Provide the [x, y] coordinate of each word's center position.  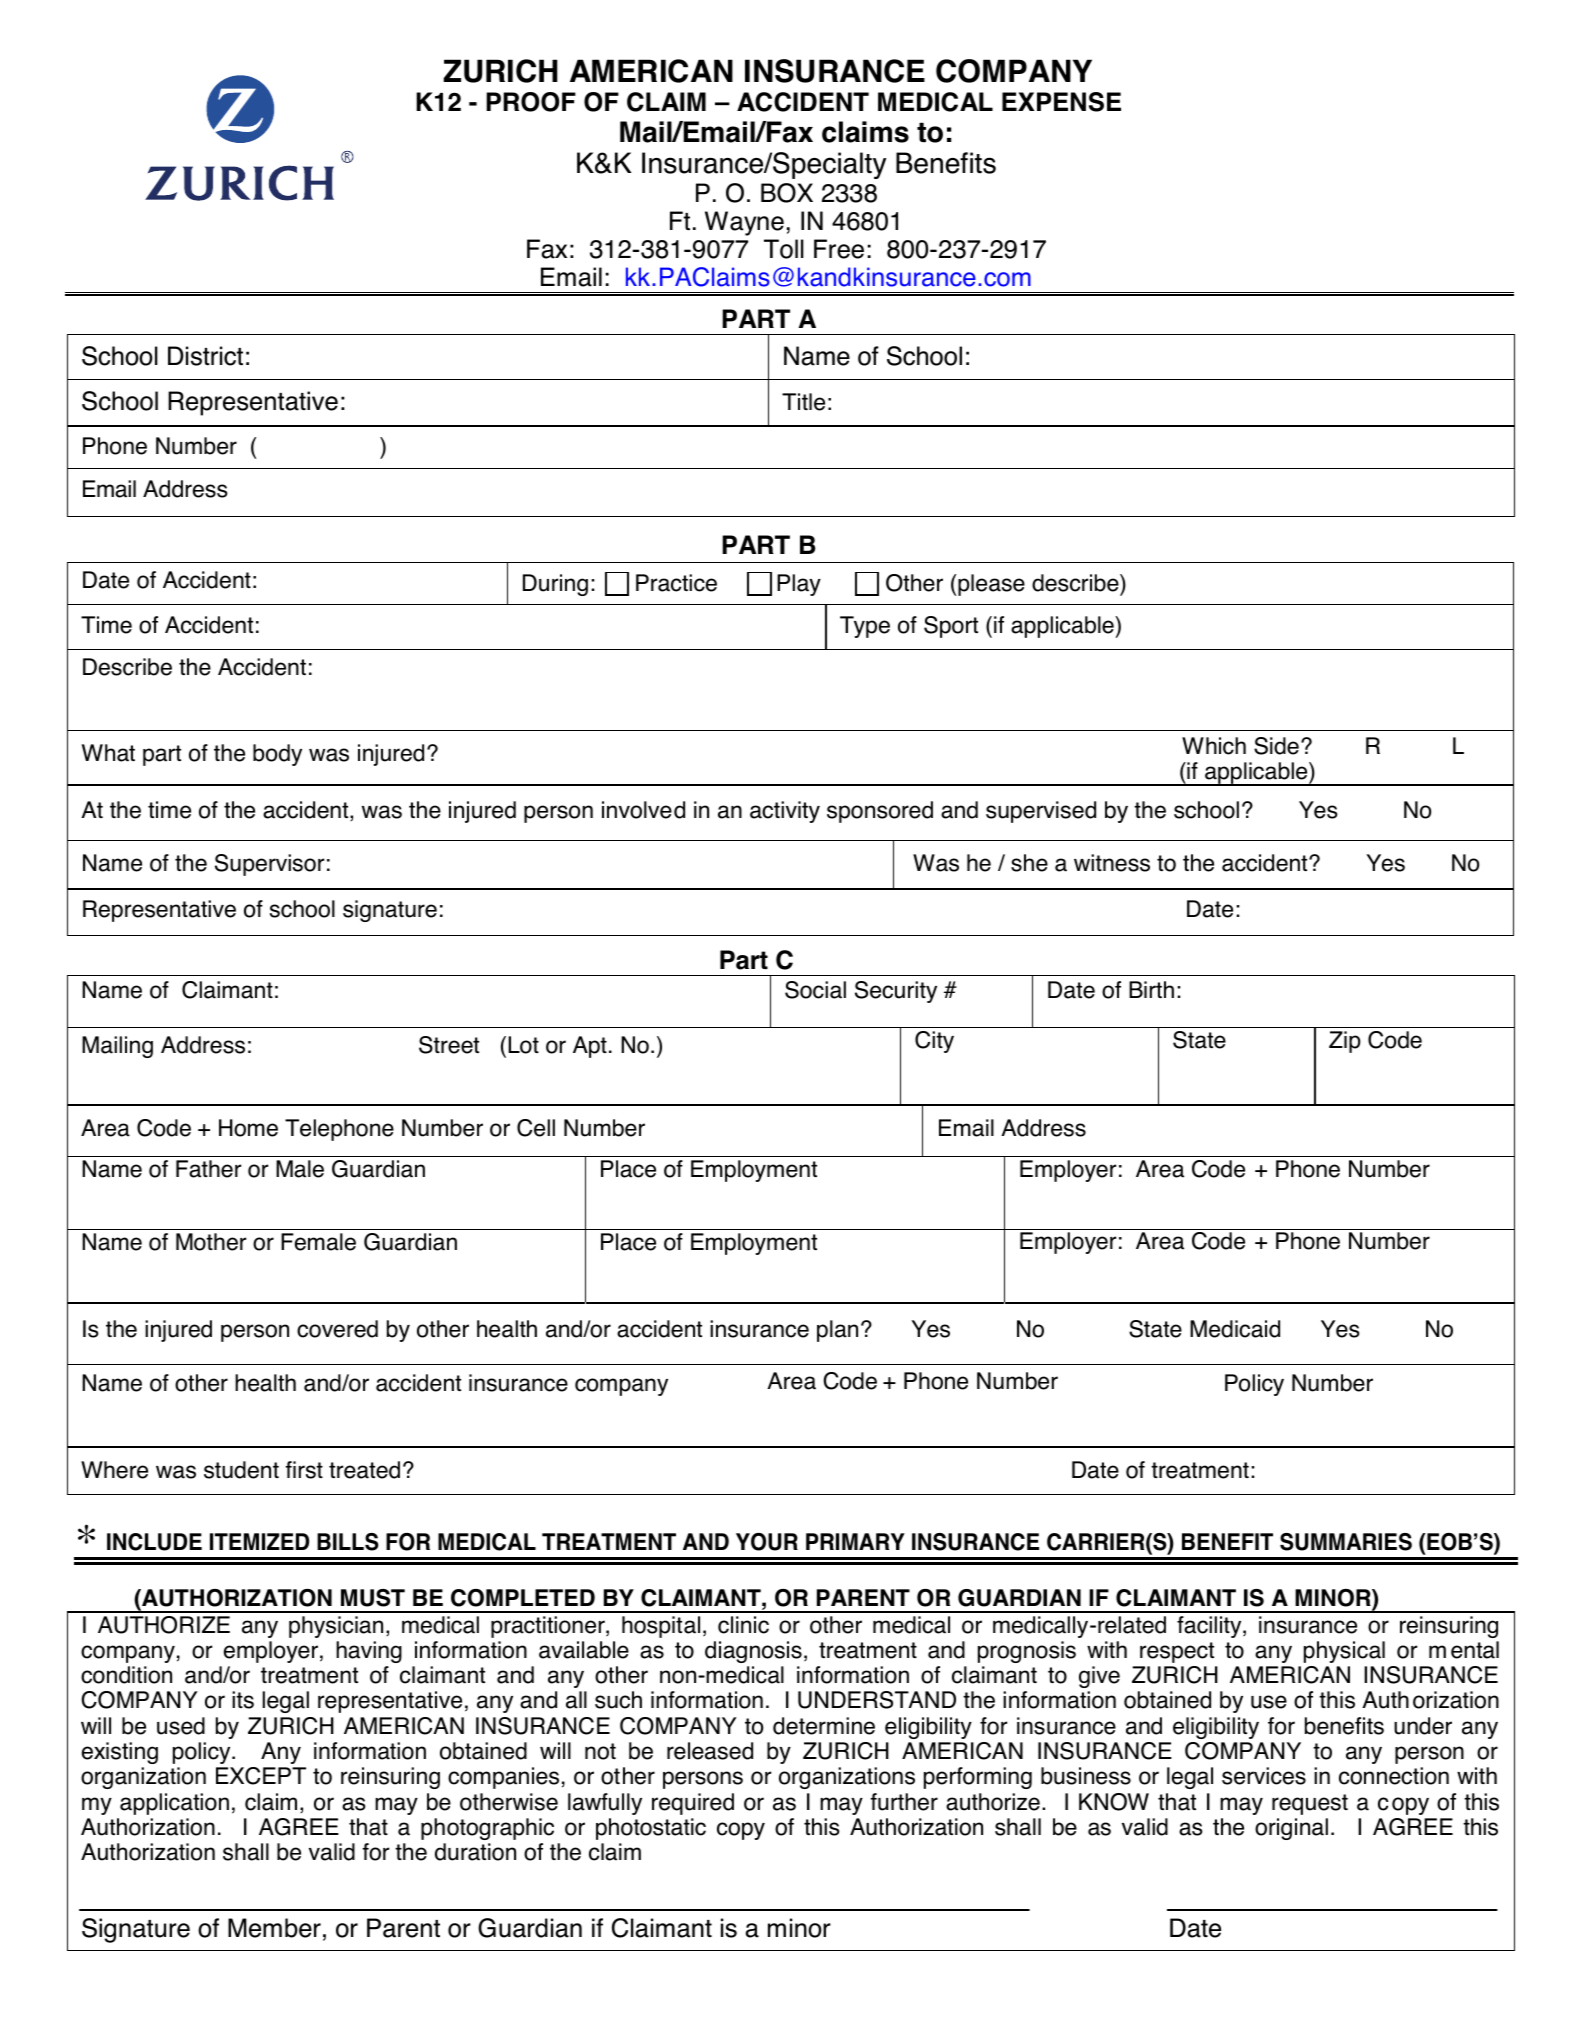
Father [208, 1169]
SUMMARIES [1346, 1542]
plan [837, 1331]
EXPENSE [1061, 102]
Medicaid [1235, 1329]
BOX [787, 193]
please [991, 585]
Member [274, 1928]
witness [1112, 863]
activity [785, 812]
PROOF [531, 102]
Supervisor [269, 865]
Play [799, 585]
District [205, 356]
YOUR [767, 1542]
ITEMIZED [259, 1541]
